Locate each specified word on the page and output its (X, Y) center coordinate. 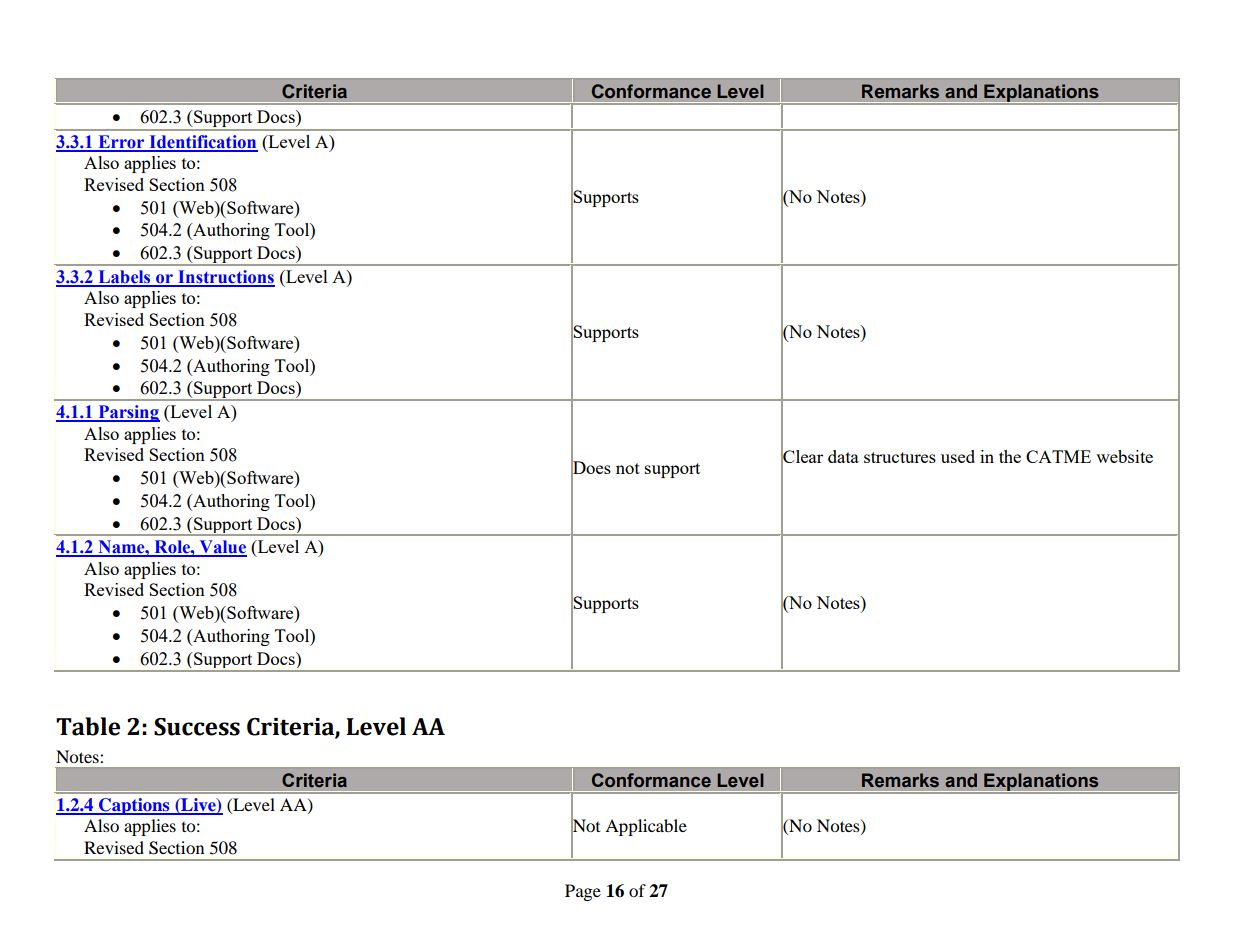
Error (121, 143)
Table (88, 726)
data (843, 456)
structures (900, 457)
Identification (202, 143)
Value (222, 548)
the (1010, 456)
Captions (134, 806)
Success (197, 727)
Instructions (225, 278)
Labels (124, 278)
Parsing (128, 413)
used (958, 456)
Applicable (646, 827)
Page (583, 892)
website (1124, 456)
